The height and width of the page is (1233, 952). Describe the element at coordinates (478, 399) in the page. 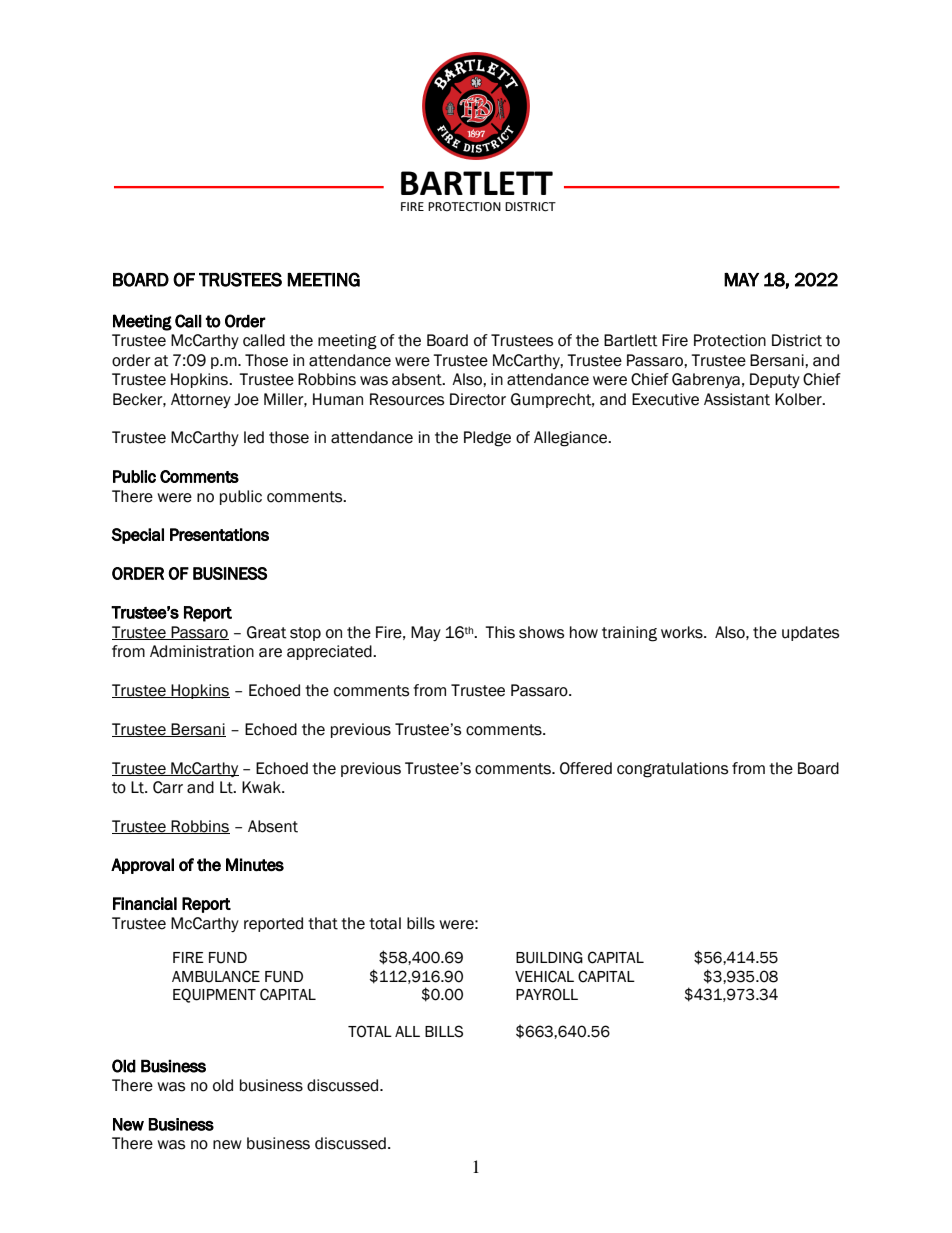

I see `Director` at that location.
